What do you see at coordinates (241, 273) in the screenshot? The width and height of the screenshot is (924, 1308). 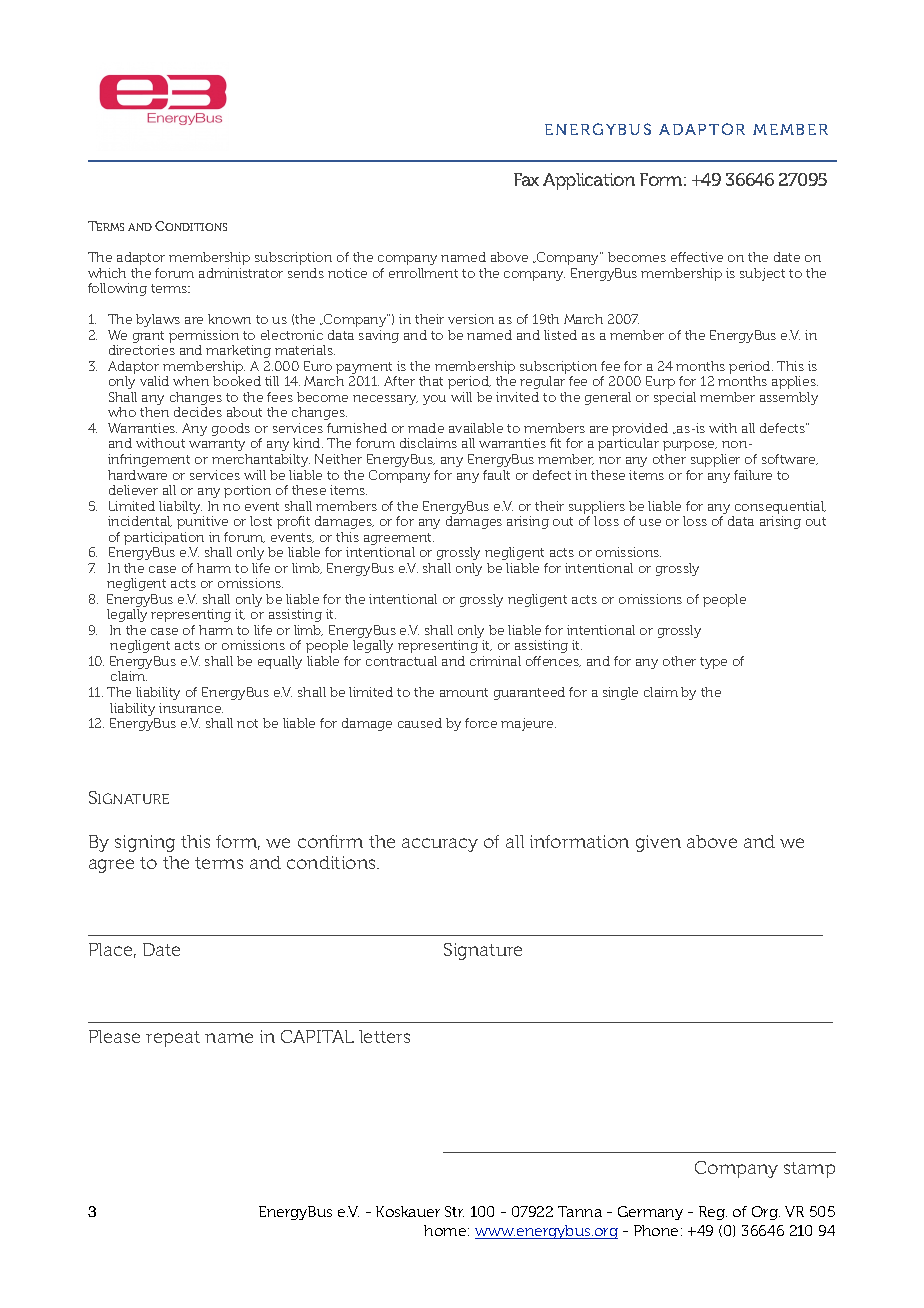 I see `administrator` at bounding box center [241, 273].
